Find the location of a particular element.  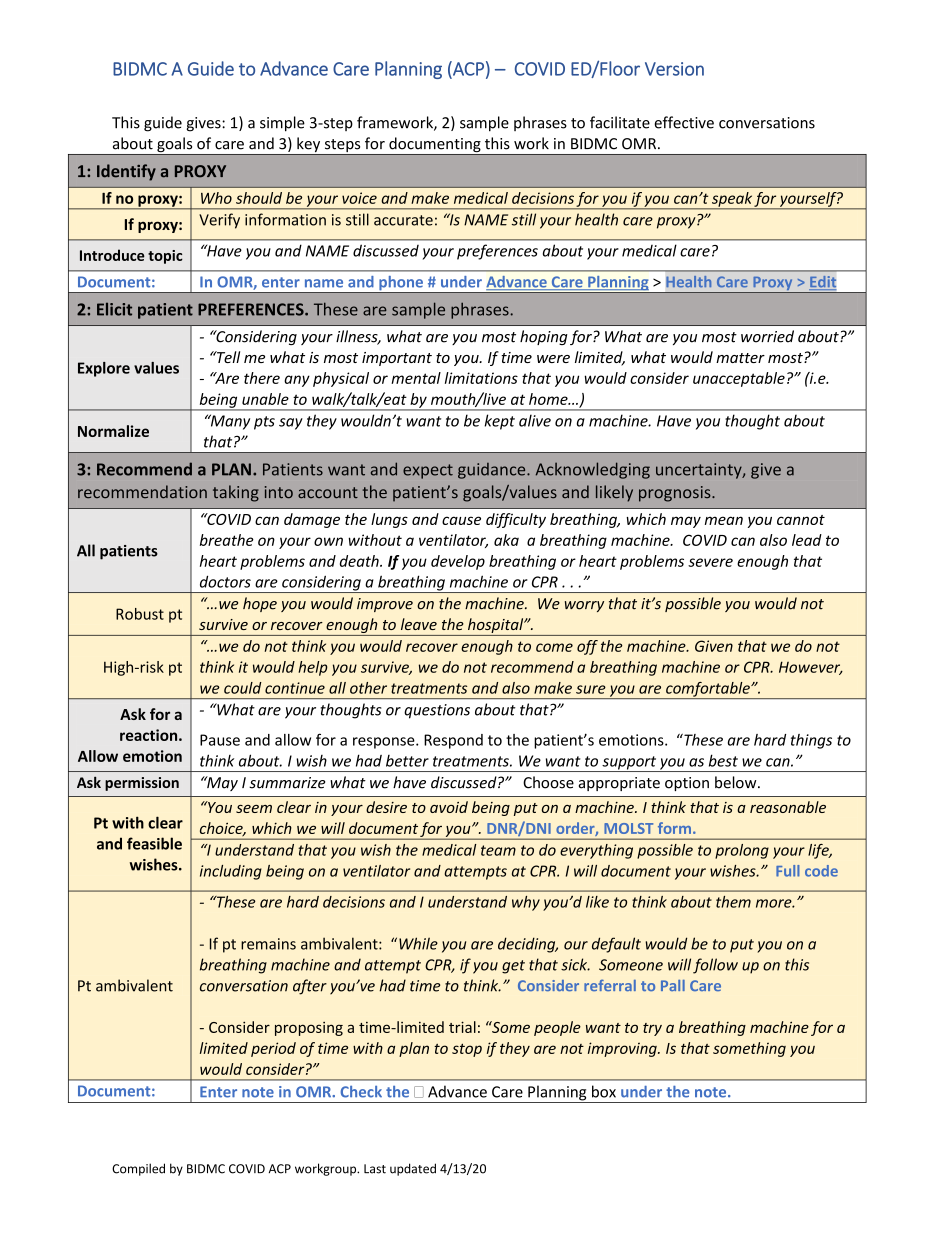

leave is located at coordinates (419, 624).
